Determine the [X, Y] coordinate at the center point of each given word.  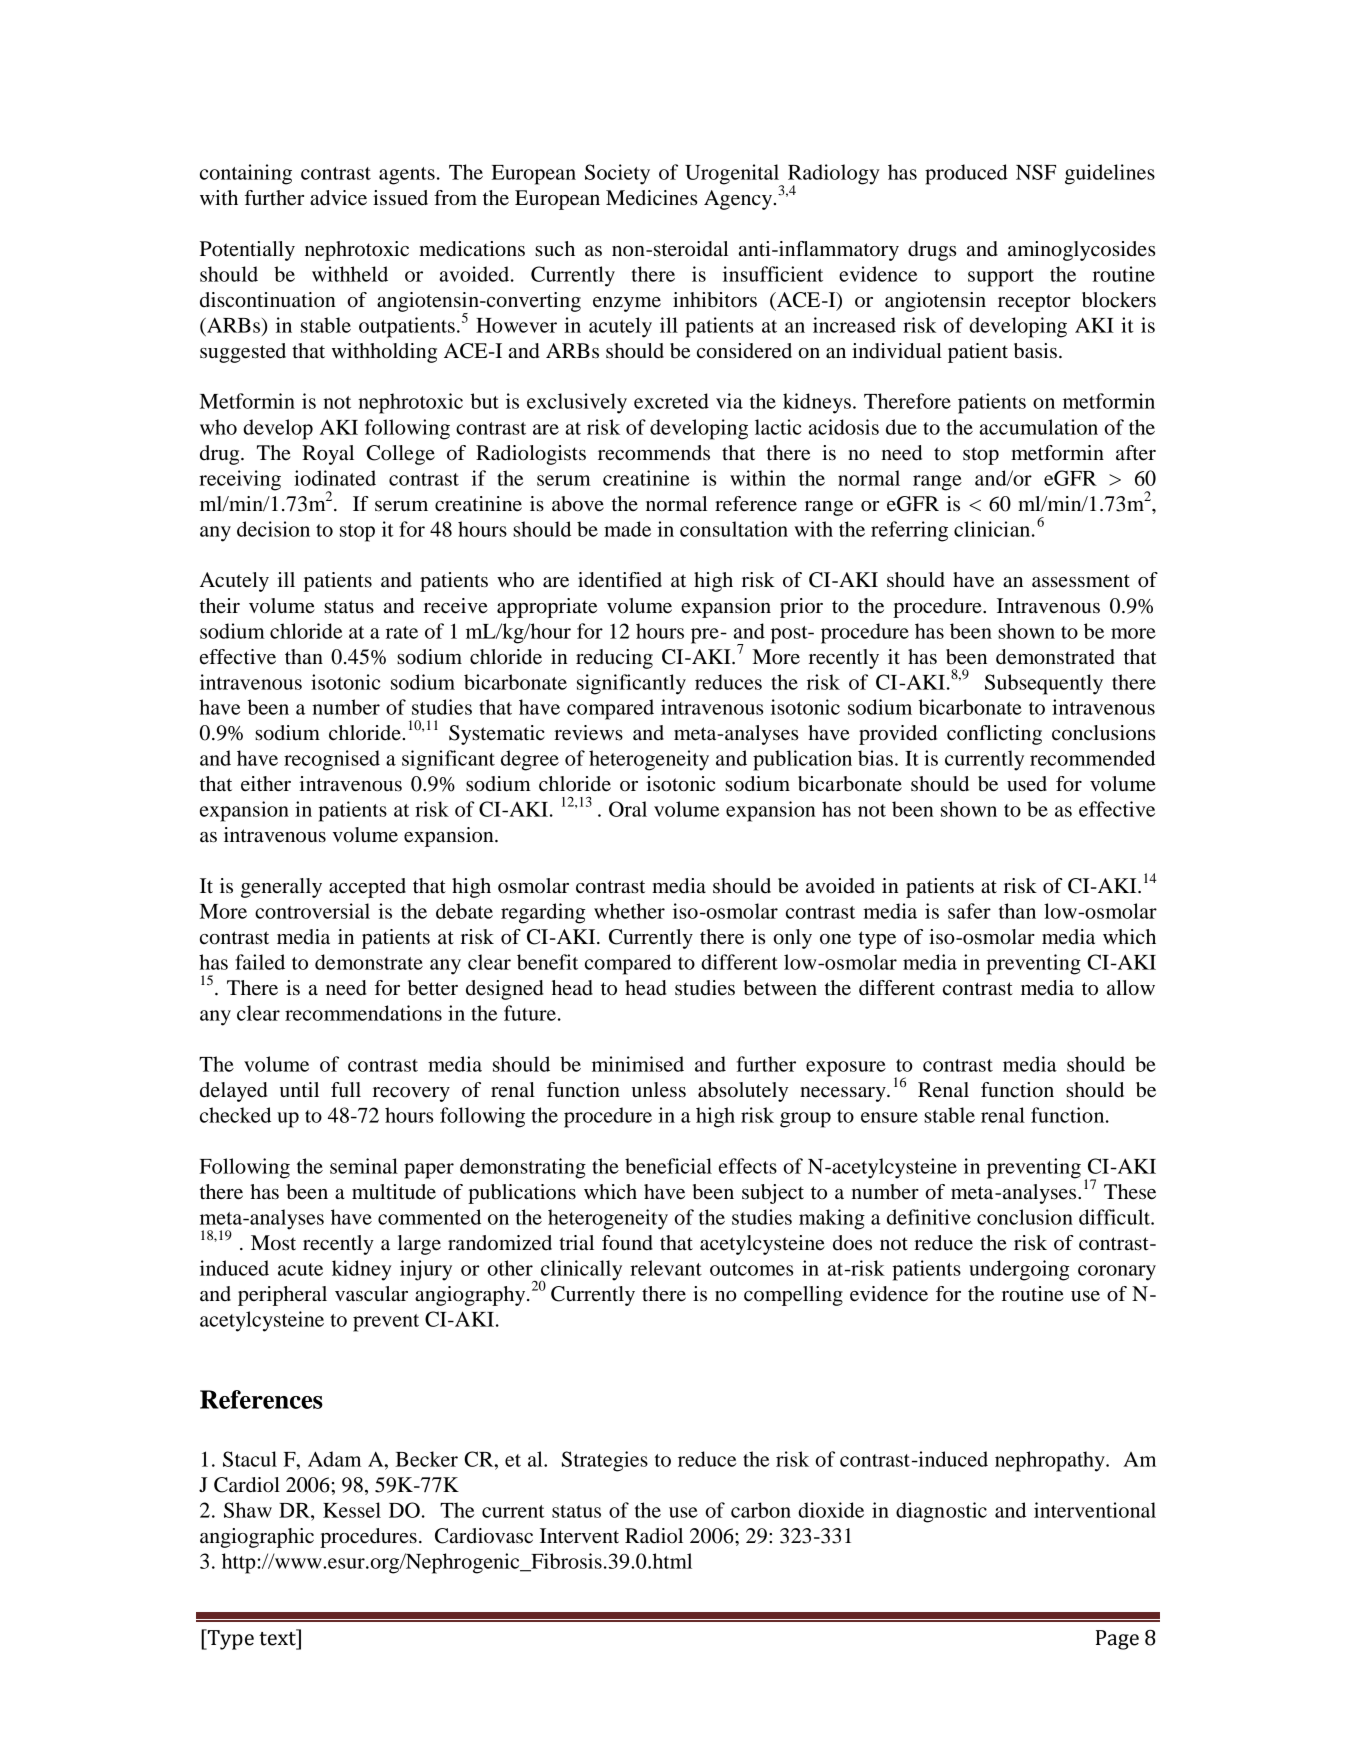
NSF [1036, 172]
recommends [654, 453]
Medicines [651, 198]
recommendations [363, 1013]
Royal [328, 455]
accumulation [1039, 427]
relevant [666, 1268]
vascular [371, 1294]
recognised [332, 760]
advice [338, 198]
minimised [638, 1064]
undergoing [1019, 1270]
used [1027, 784]
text [278, 1638]
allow [1131, 988]
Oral [628, 809]
